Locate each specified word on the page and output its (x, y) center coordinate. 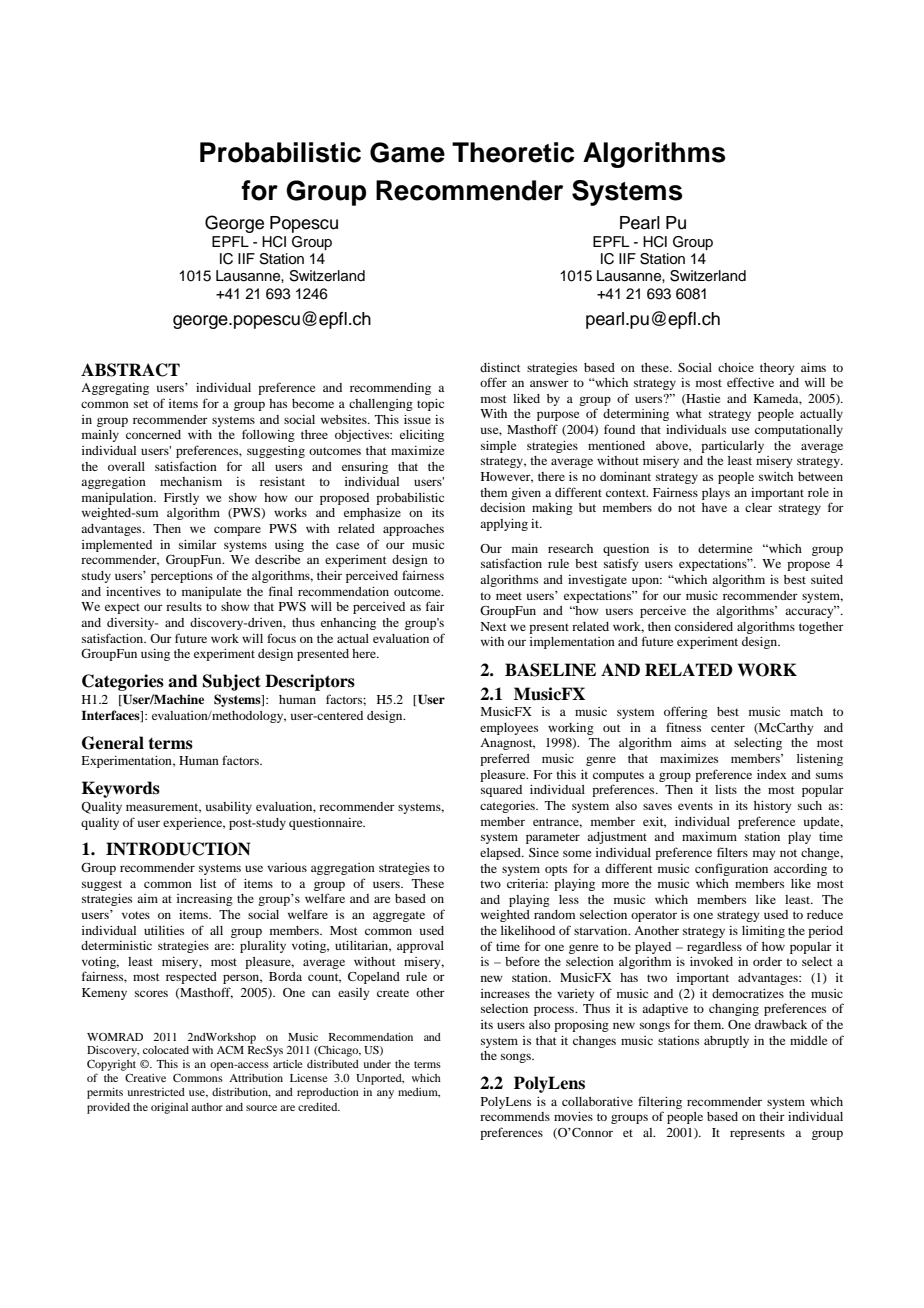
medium (419, 1092)
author (207, 1107)
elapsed (501, 854)
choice (736, 367)
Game (407, 152)
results (184, 606)
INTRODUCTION (178, 849)
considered (704, 626)
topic (430, 405)
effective (750, 382)
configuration (731, 869)
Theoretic (513, 152)
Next (493, 626)
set (141, 404)
